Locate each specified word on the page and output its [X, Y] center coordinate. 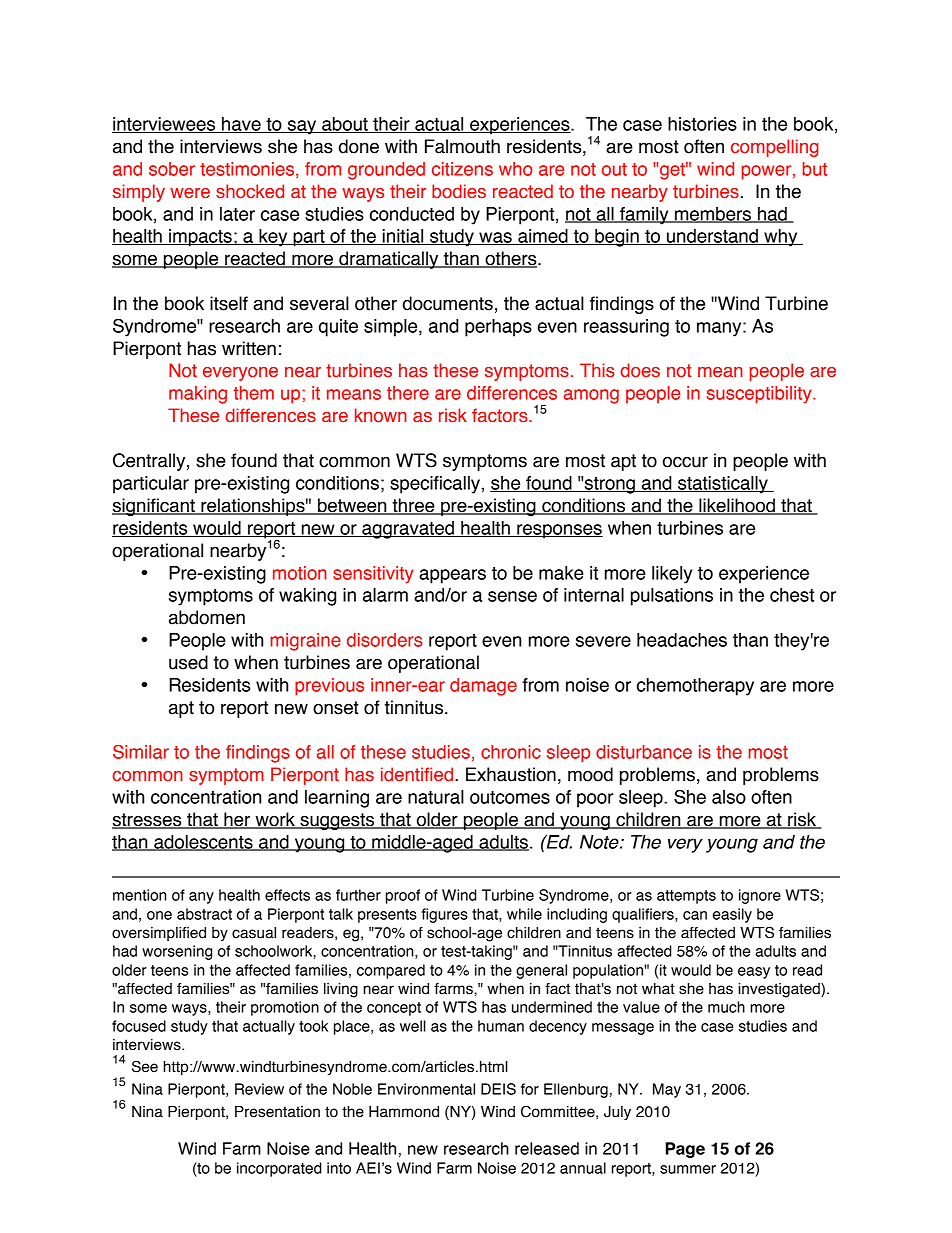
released [547, 1148]
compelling [775, 148]
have [241, 125]
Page [685, 1150]
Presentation [277, 1112]
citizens [462, 169]
